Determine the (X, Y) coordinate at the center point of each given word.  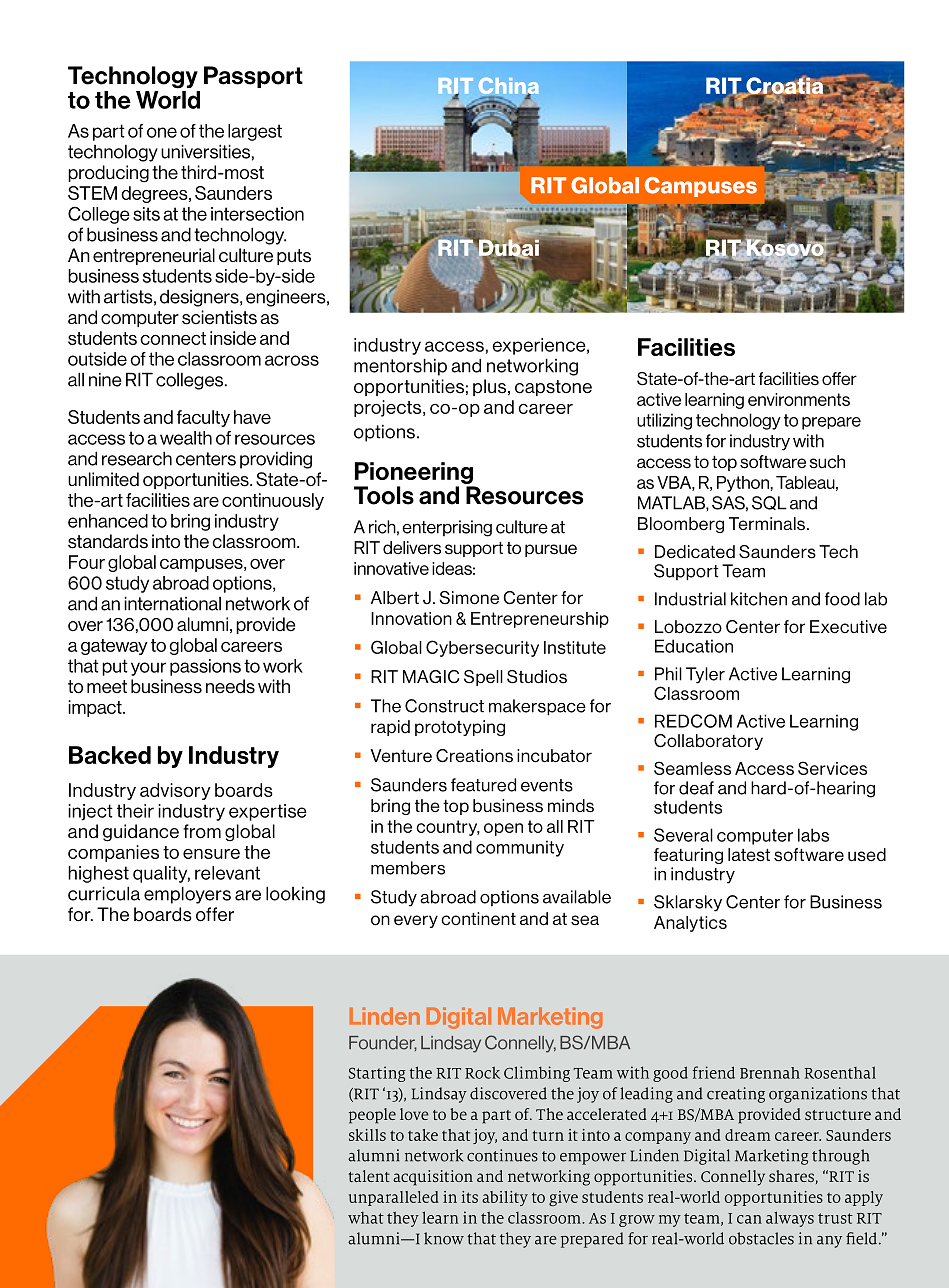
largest (255, 132)
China (508, 87)
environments (799, 399)
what (366, 1218)
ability (505, 1198)
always (790, 1219)
